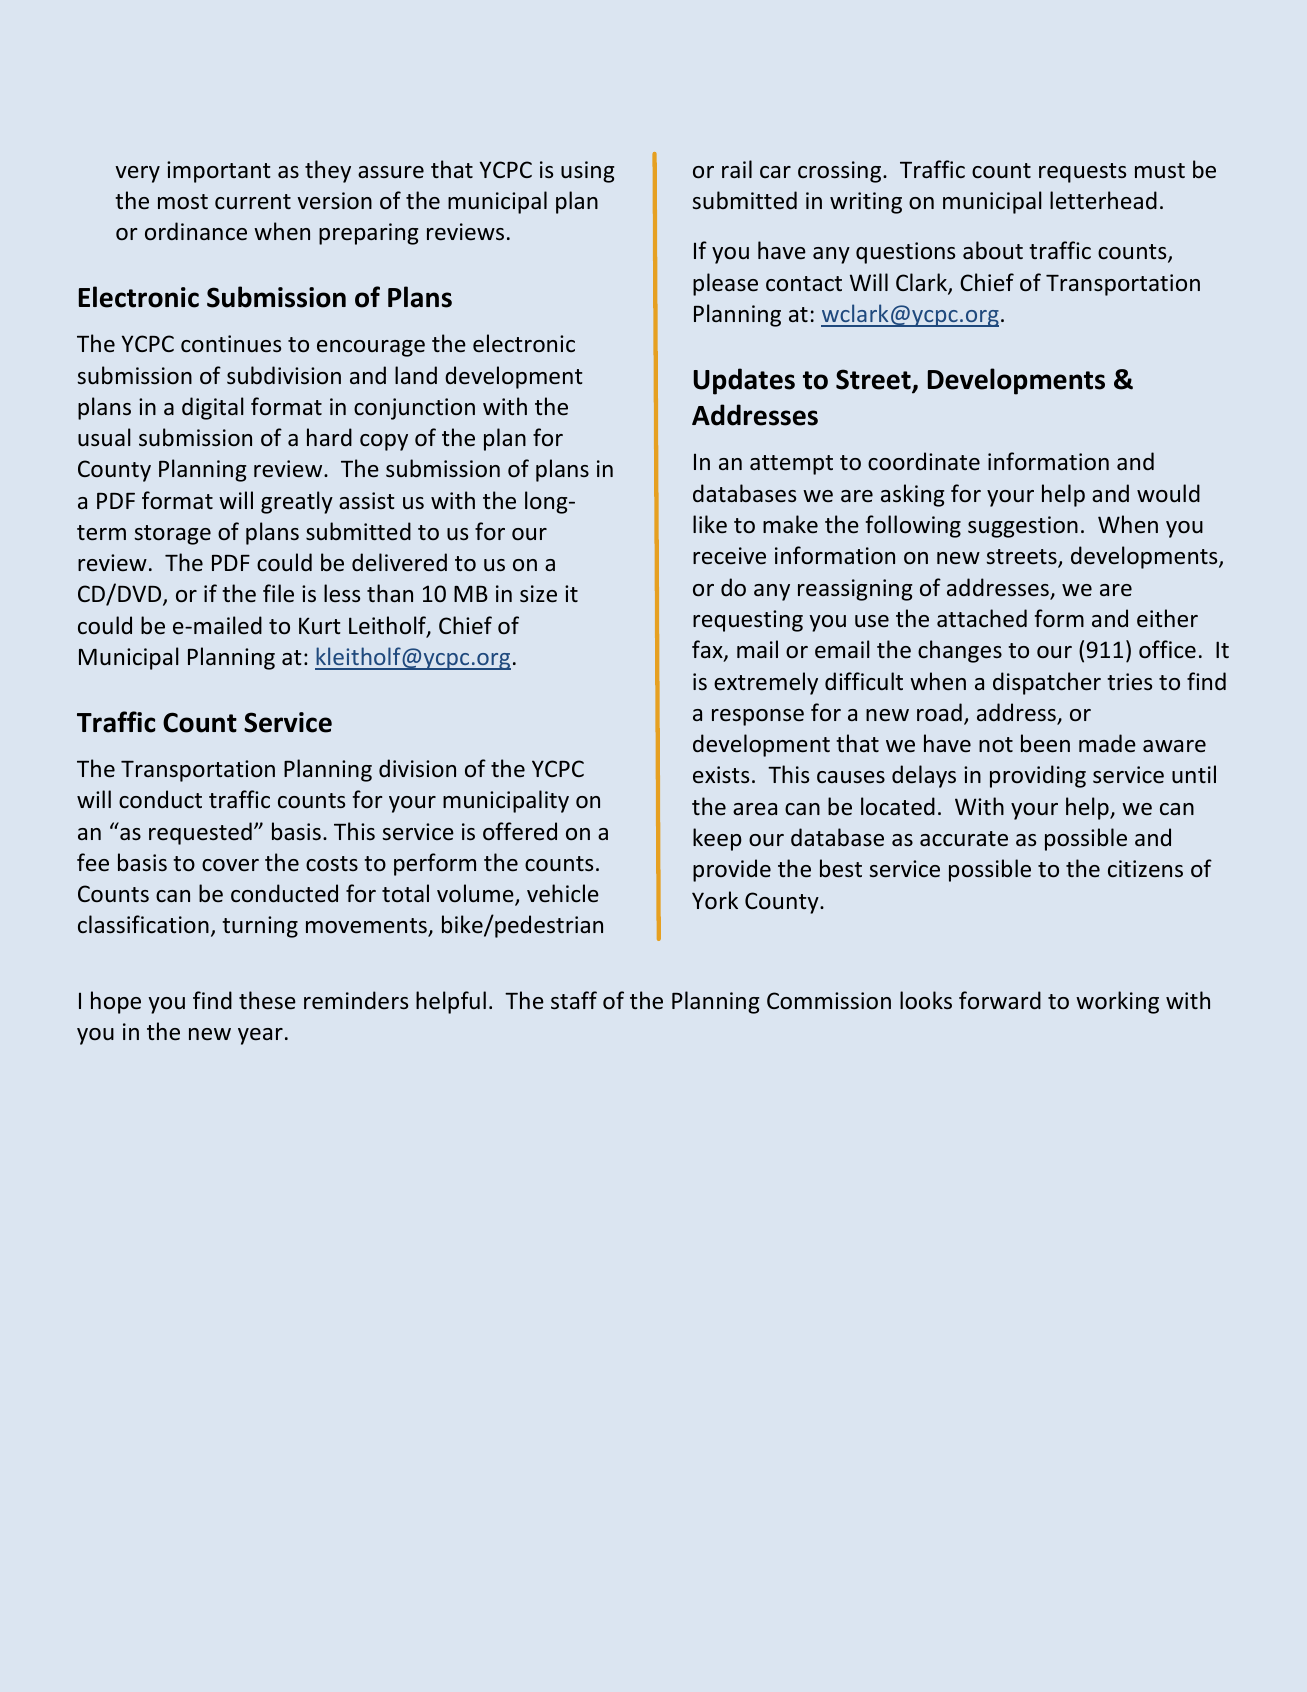 The width and height of the document is (1307, 1692). Describe the element at coordinates (267, 1000) in the document. I see `these` at that location.
